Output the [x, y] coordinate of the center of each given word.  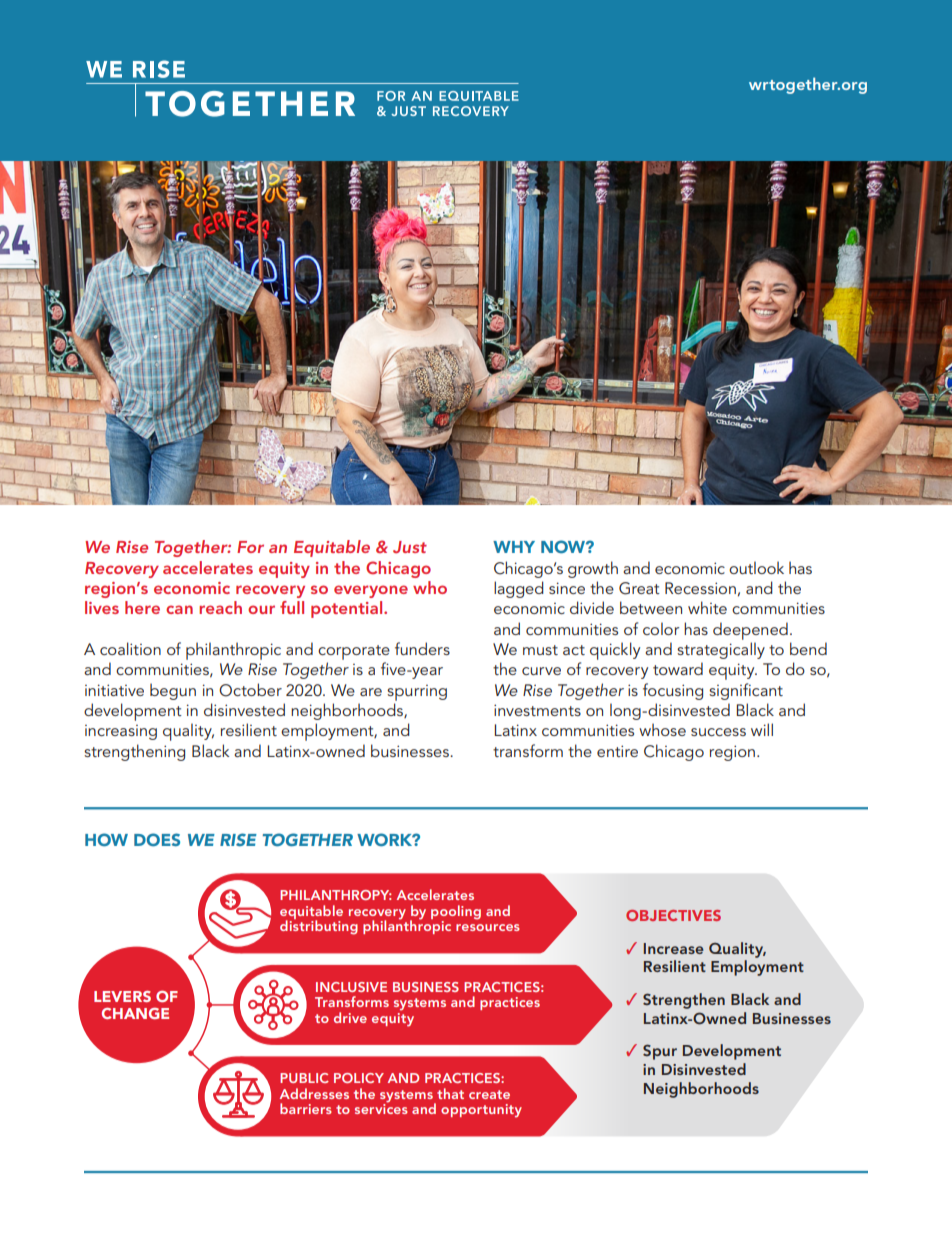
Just [410, 547]
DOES [157, 839]
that [450, 1093]
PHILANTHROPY [336, 895]
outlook [756, 567]
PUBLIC [304, 1078]
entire [617, 751]
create [489, 1094]
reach [220, 607]
